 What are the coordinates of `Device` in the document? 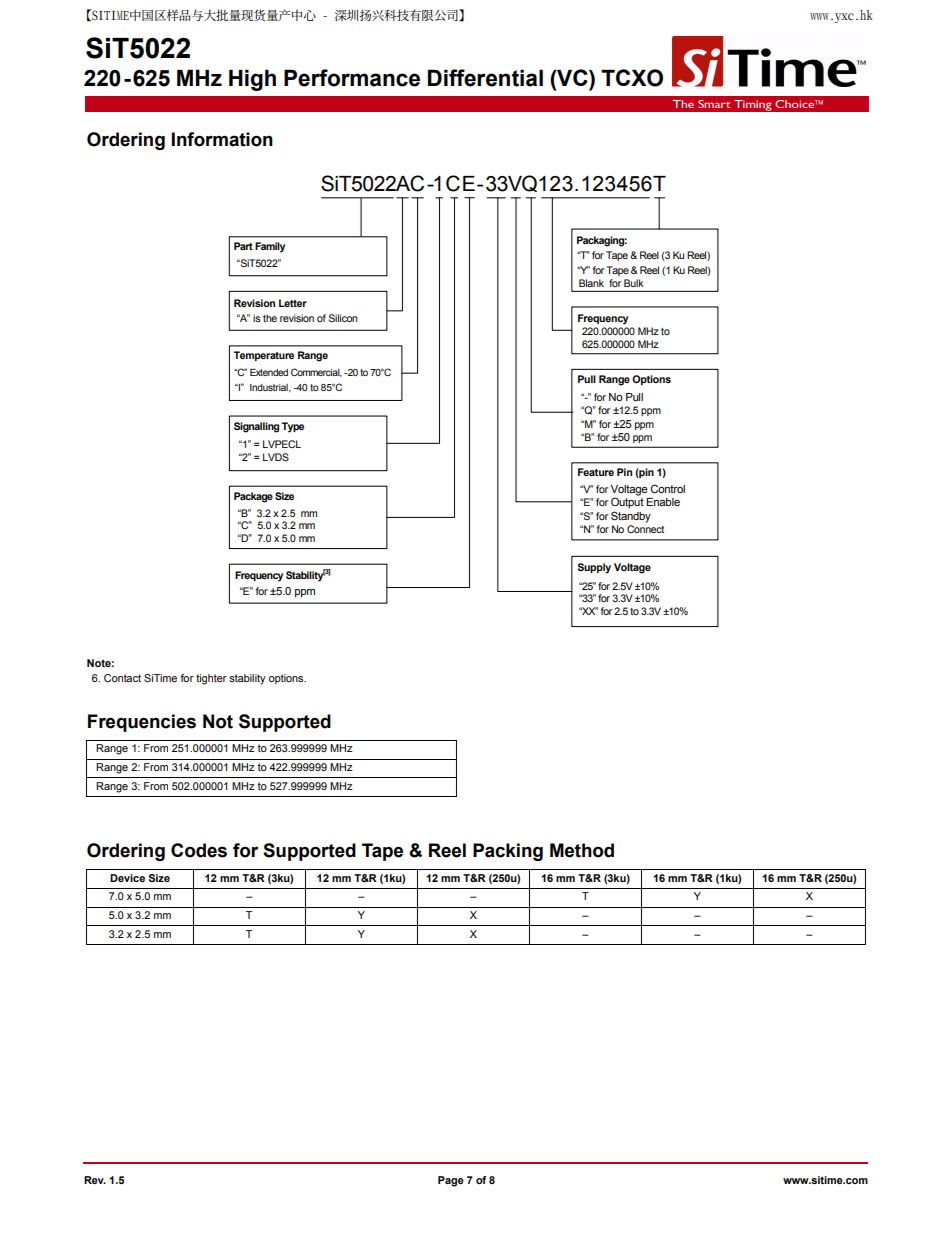 It's located at (127, 878).
